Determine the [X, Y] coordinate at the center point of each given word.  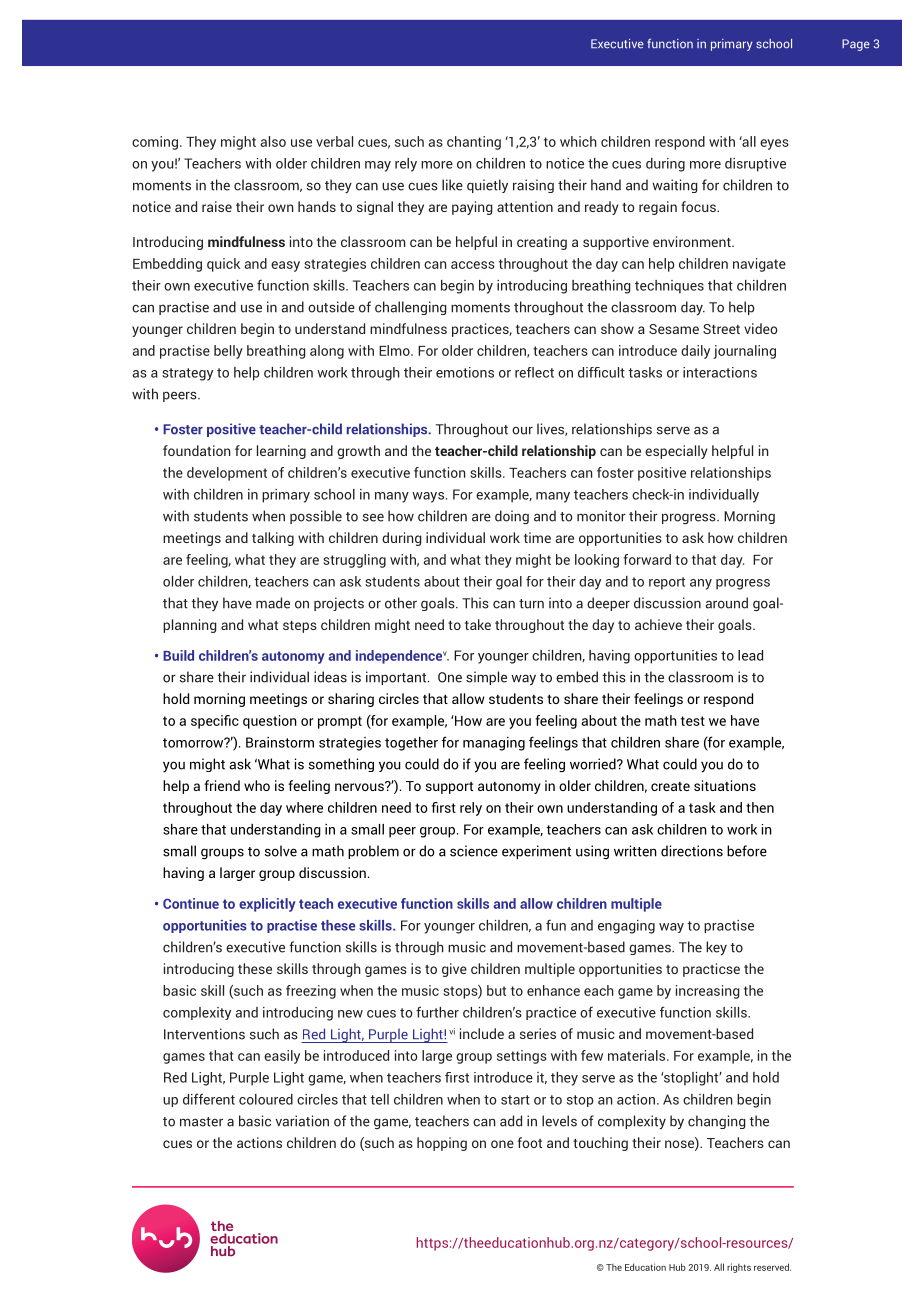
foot [529, 1142]
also [273, 141]
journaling [744, 352]
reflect [534, 372]
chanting [474, 143]
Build [178, 655]
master [201, 1122]
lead [750, 655]
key [716, 948]
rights [739, 1268]
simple [486, 678]
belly [228, 352]
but [496, 990]
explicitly [267, 905]
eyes [774, 144]
